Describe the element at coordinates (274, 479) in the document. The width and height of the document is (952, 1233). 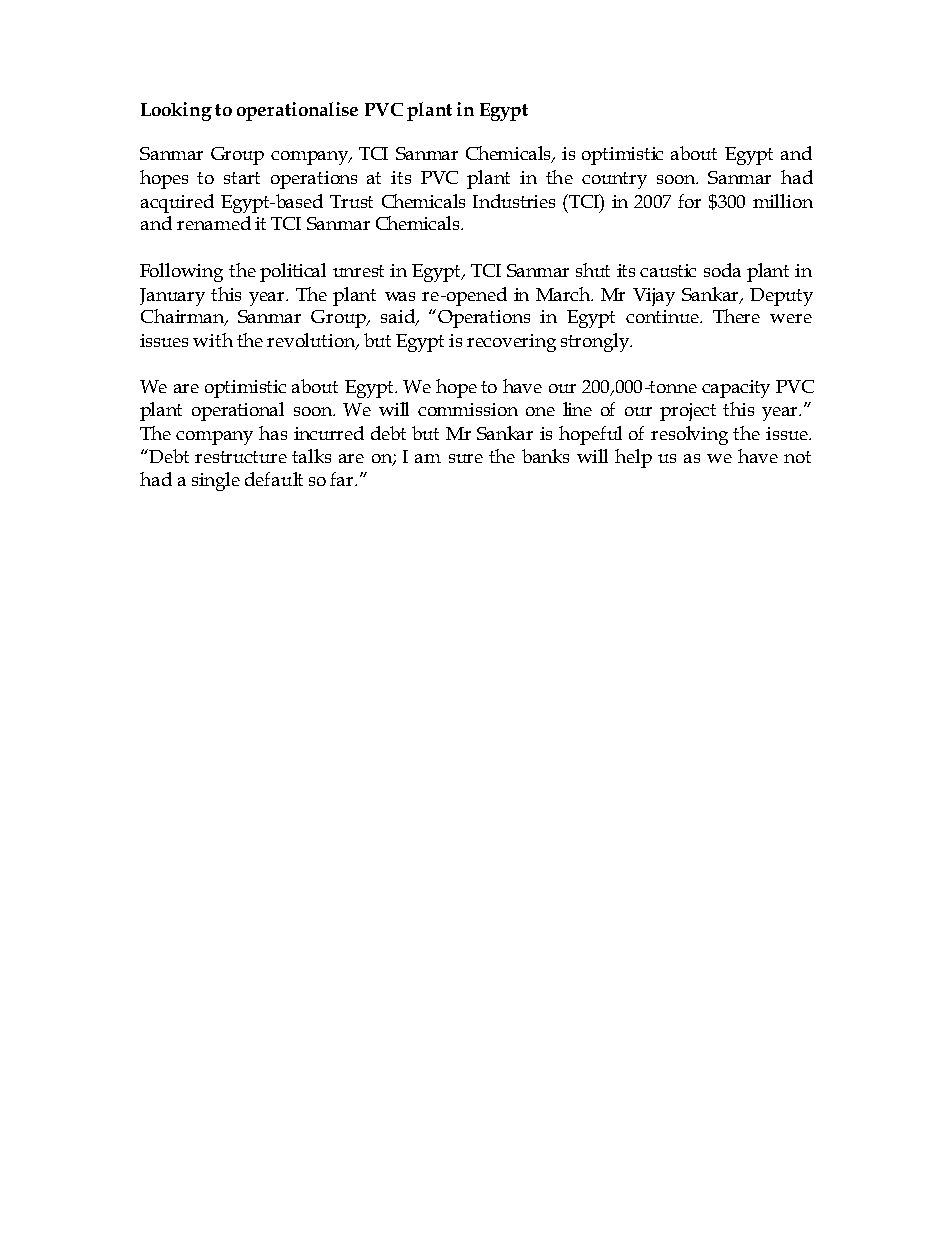
I see `default` at that location.
